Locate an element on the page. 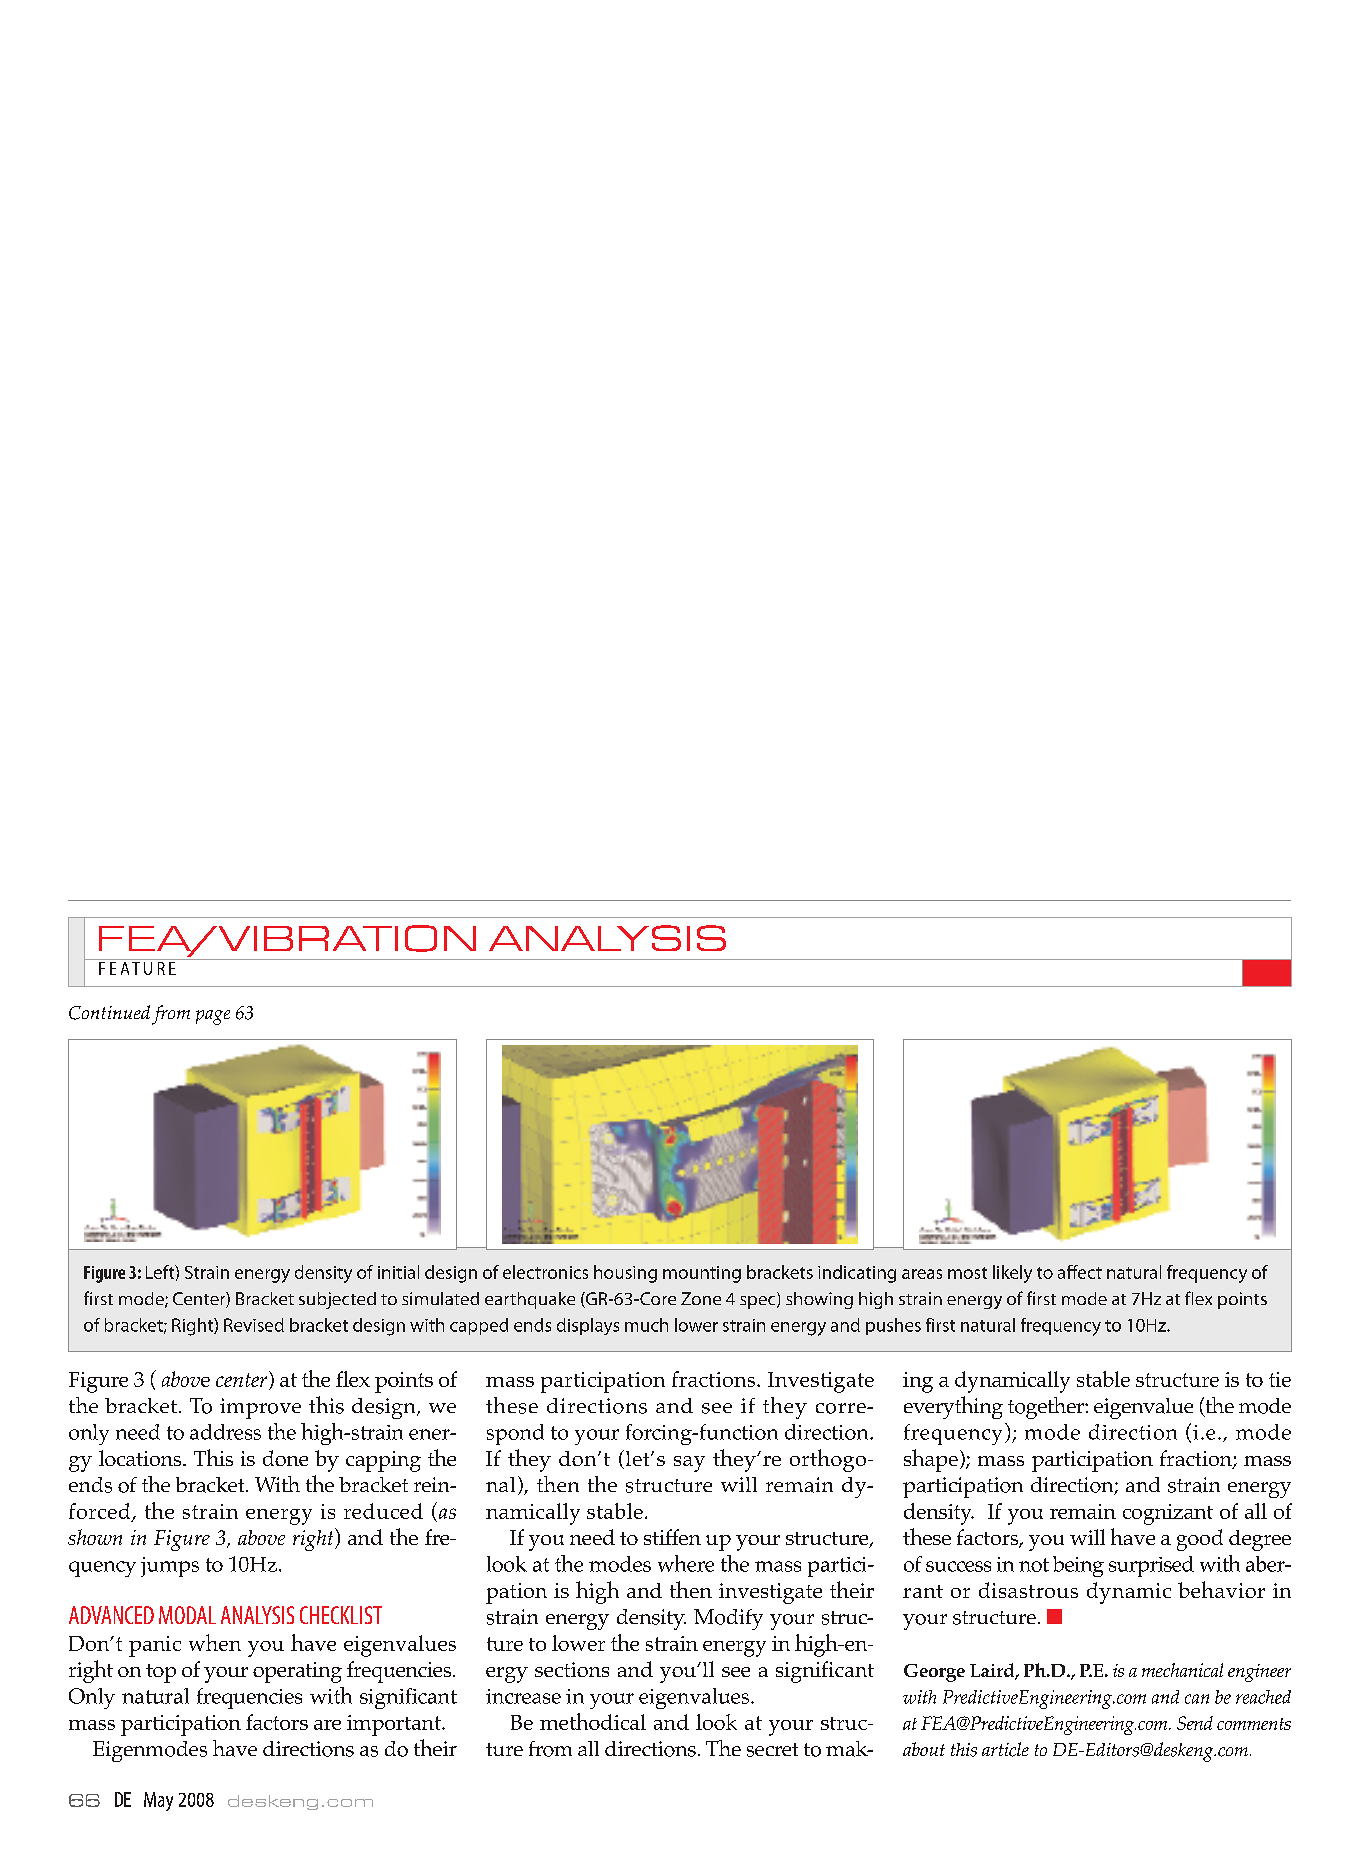 The height and width of the document is (1857, 1360). page is located at coordinates (213, 1017).
